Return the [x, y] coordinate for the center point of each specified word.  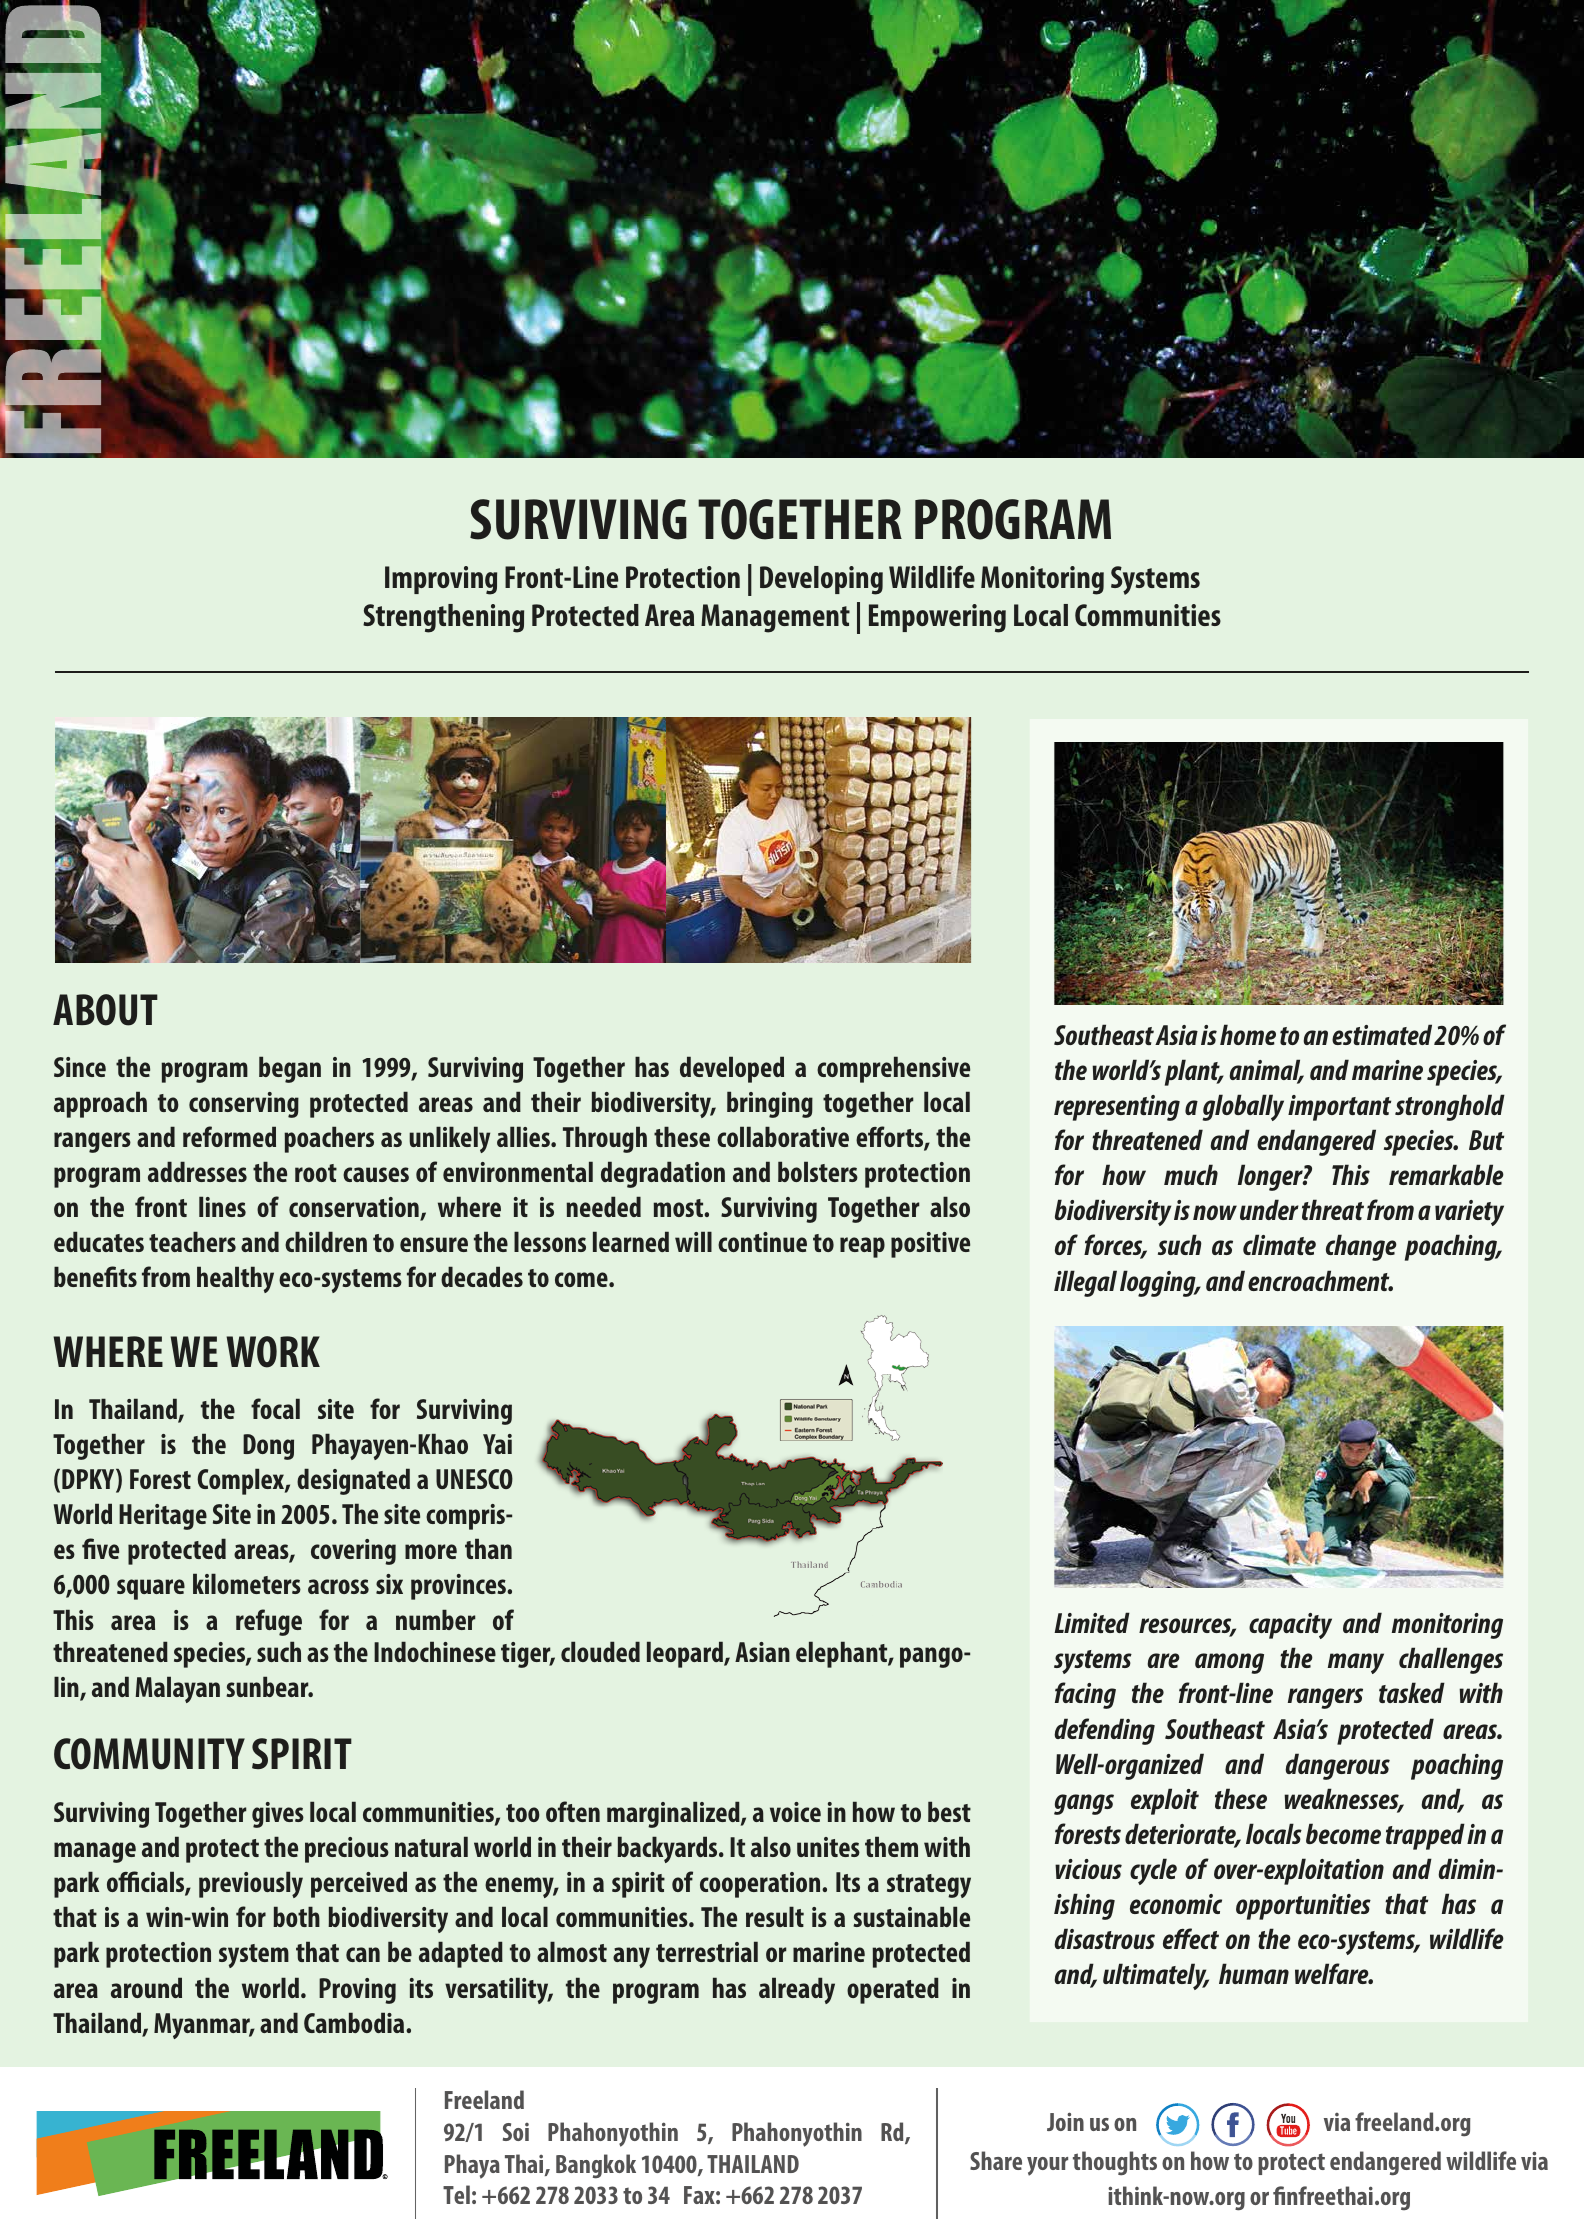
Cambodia [355, 2022]
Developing [821, 580]
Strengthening [443, 618]
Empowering [937, 618]
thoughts [1115, 2163]
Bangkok [596, 2166]
